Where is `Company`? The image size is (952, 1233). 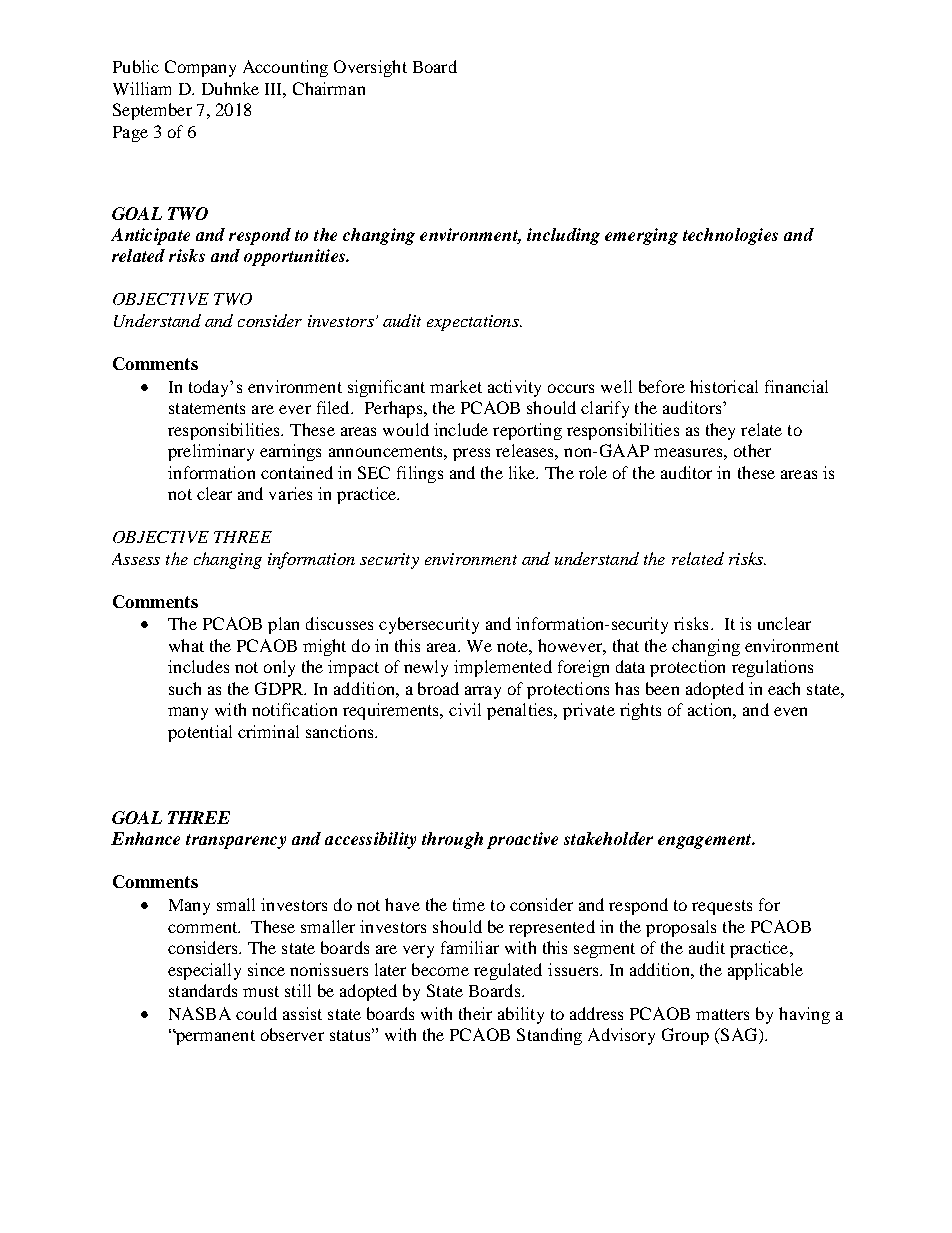
Company is located at coordinates (200, 68).
